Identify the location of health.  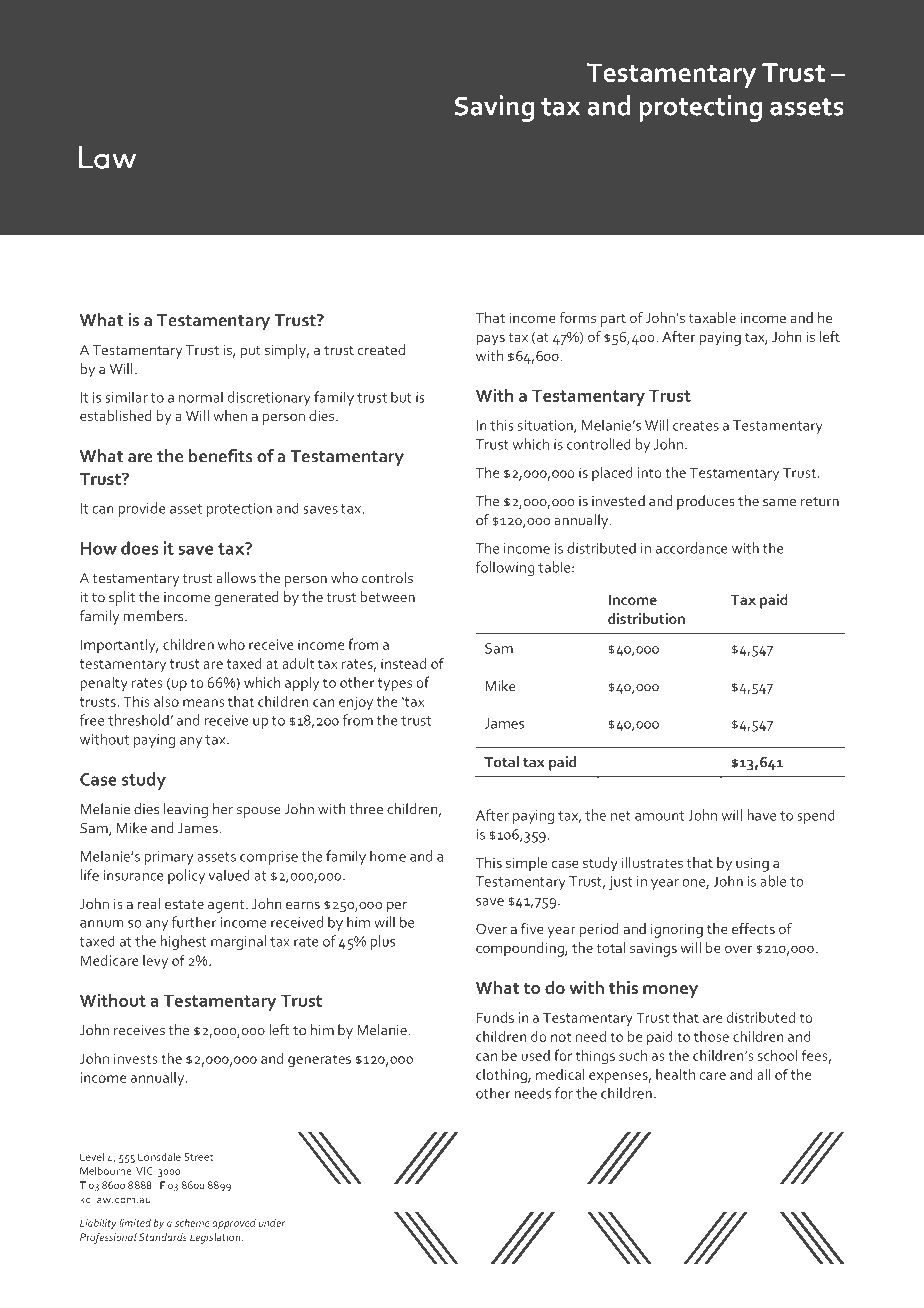
(675, 1074).
